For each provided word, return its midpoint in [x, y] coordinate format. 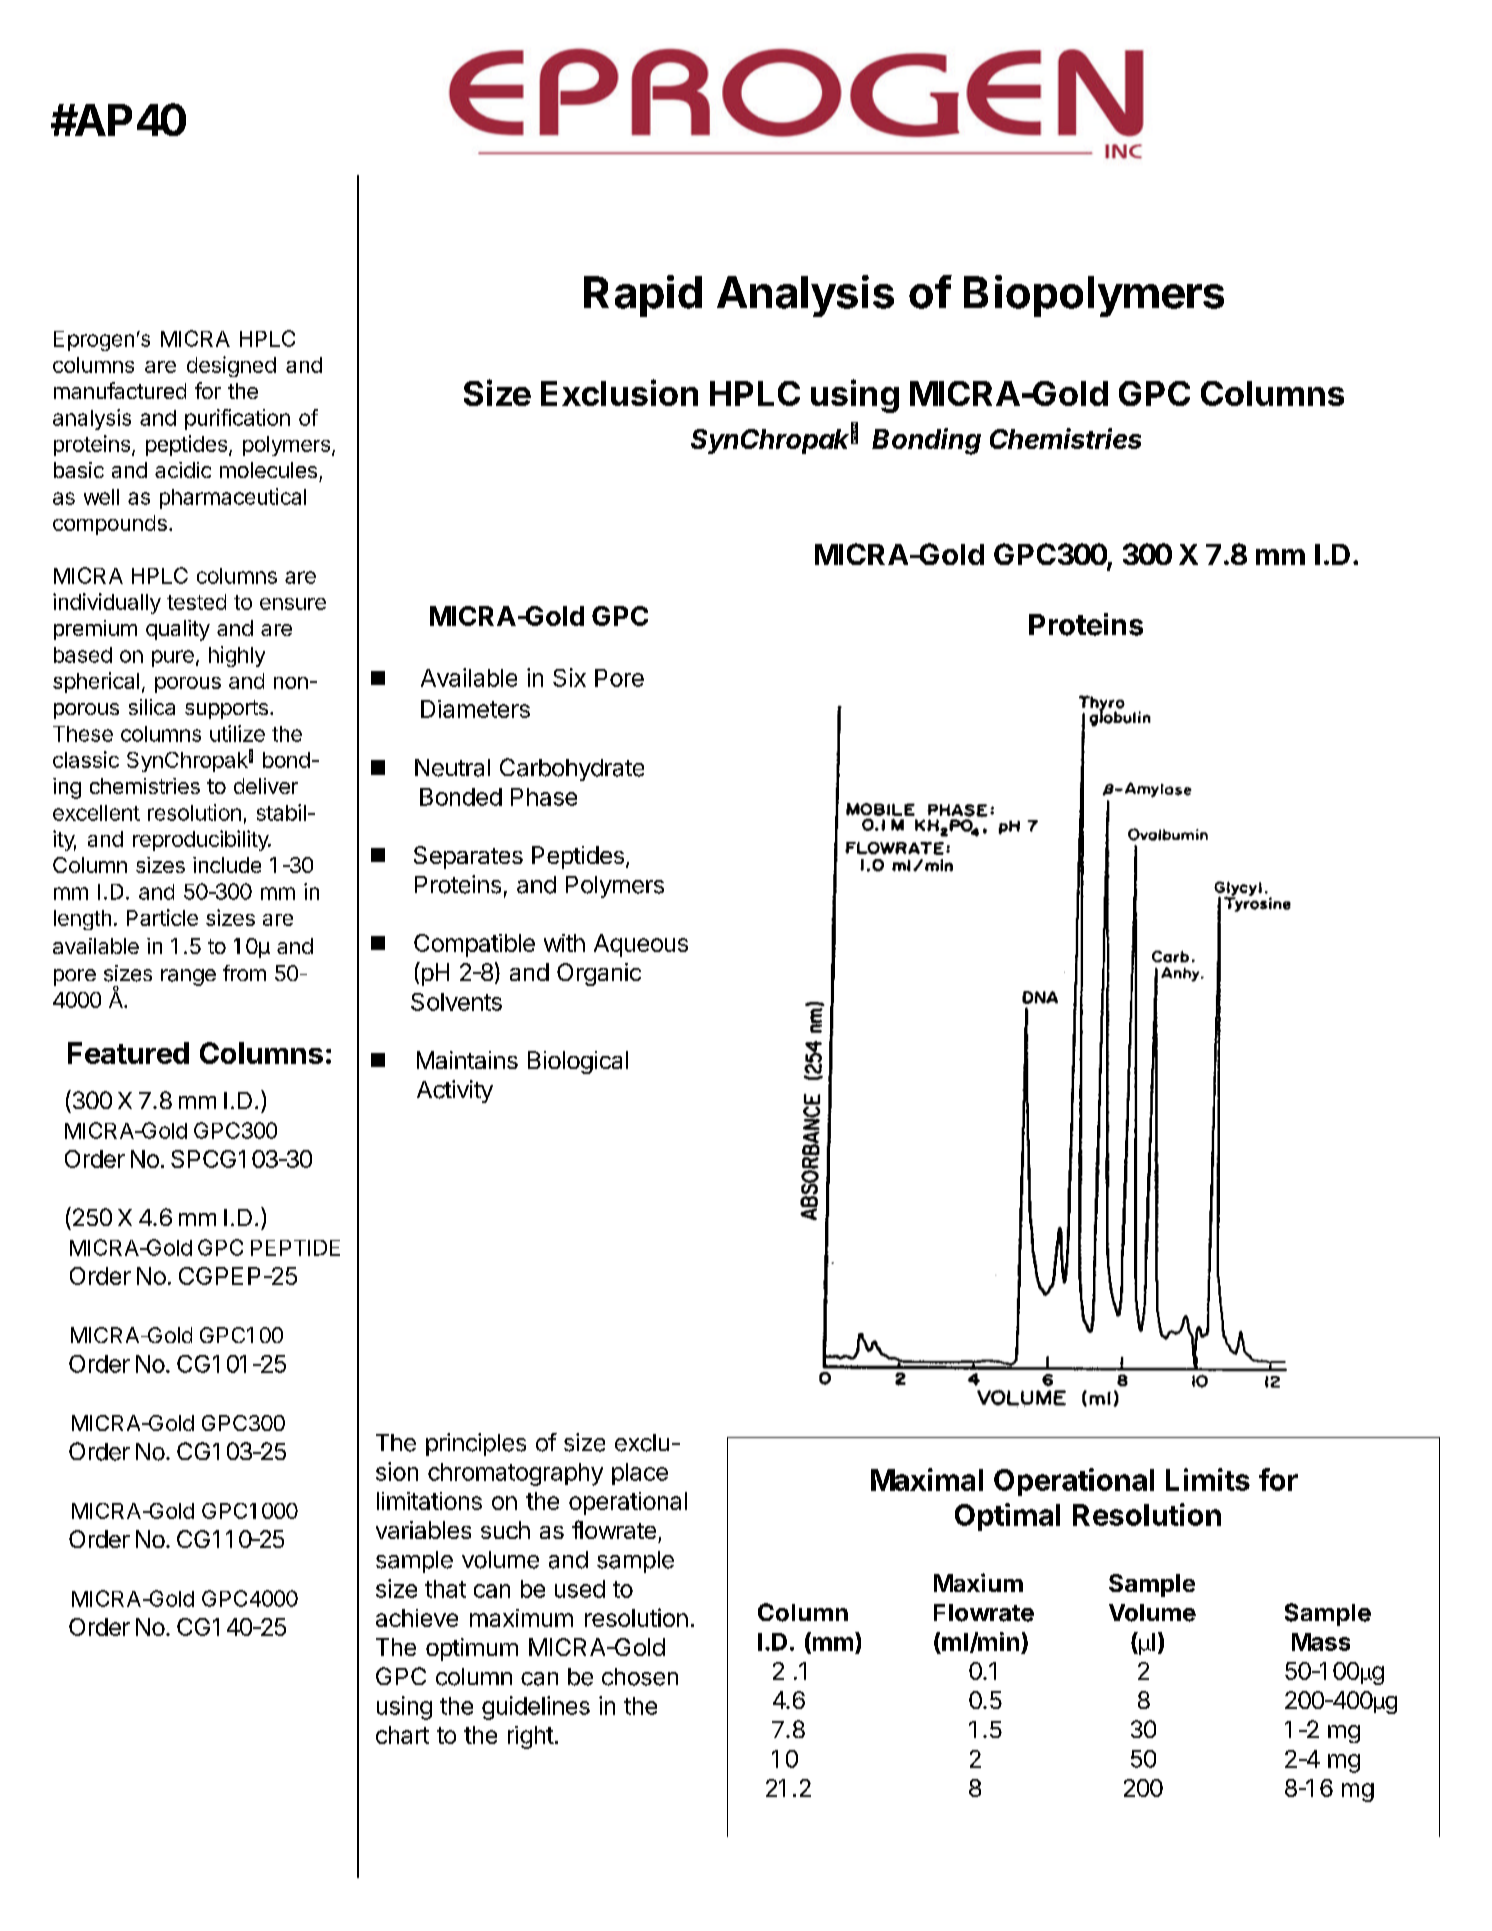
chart [402, 1735]
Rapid [643, 296]
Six [569, 677]
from [244, 973]
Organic [599, 974]
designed [231, 366]
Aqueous [641, 945]
